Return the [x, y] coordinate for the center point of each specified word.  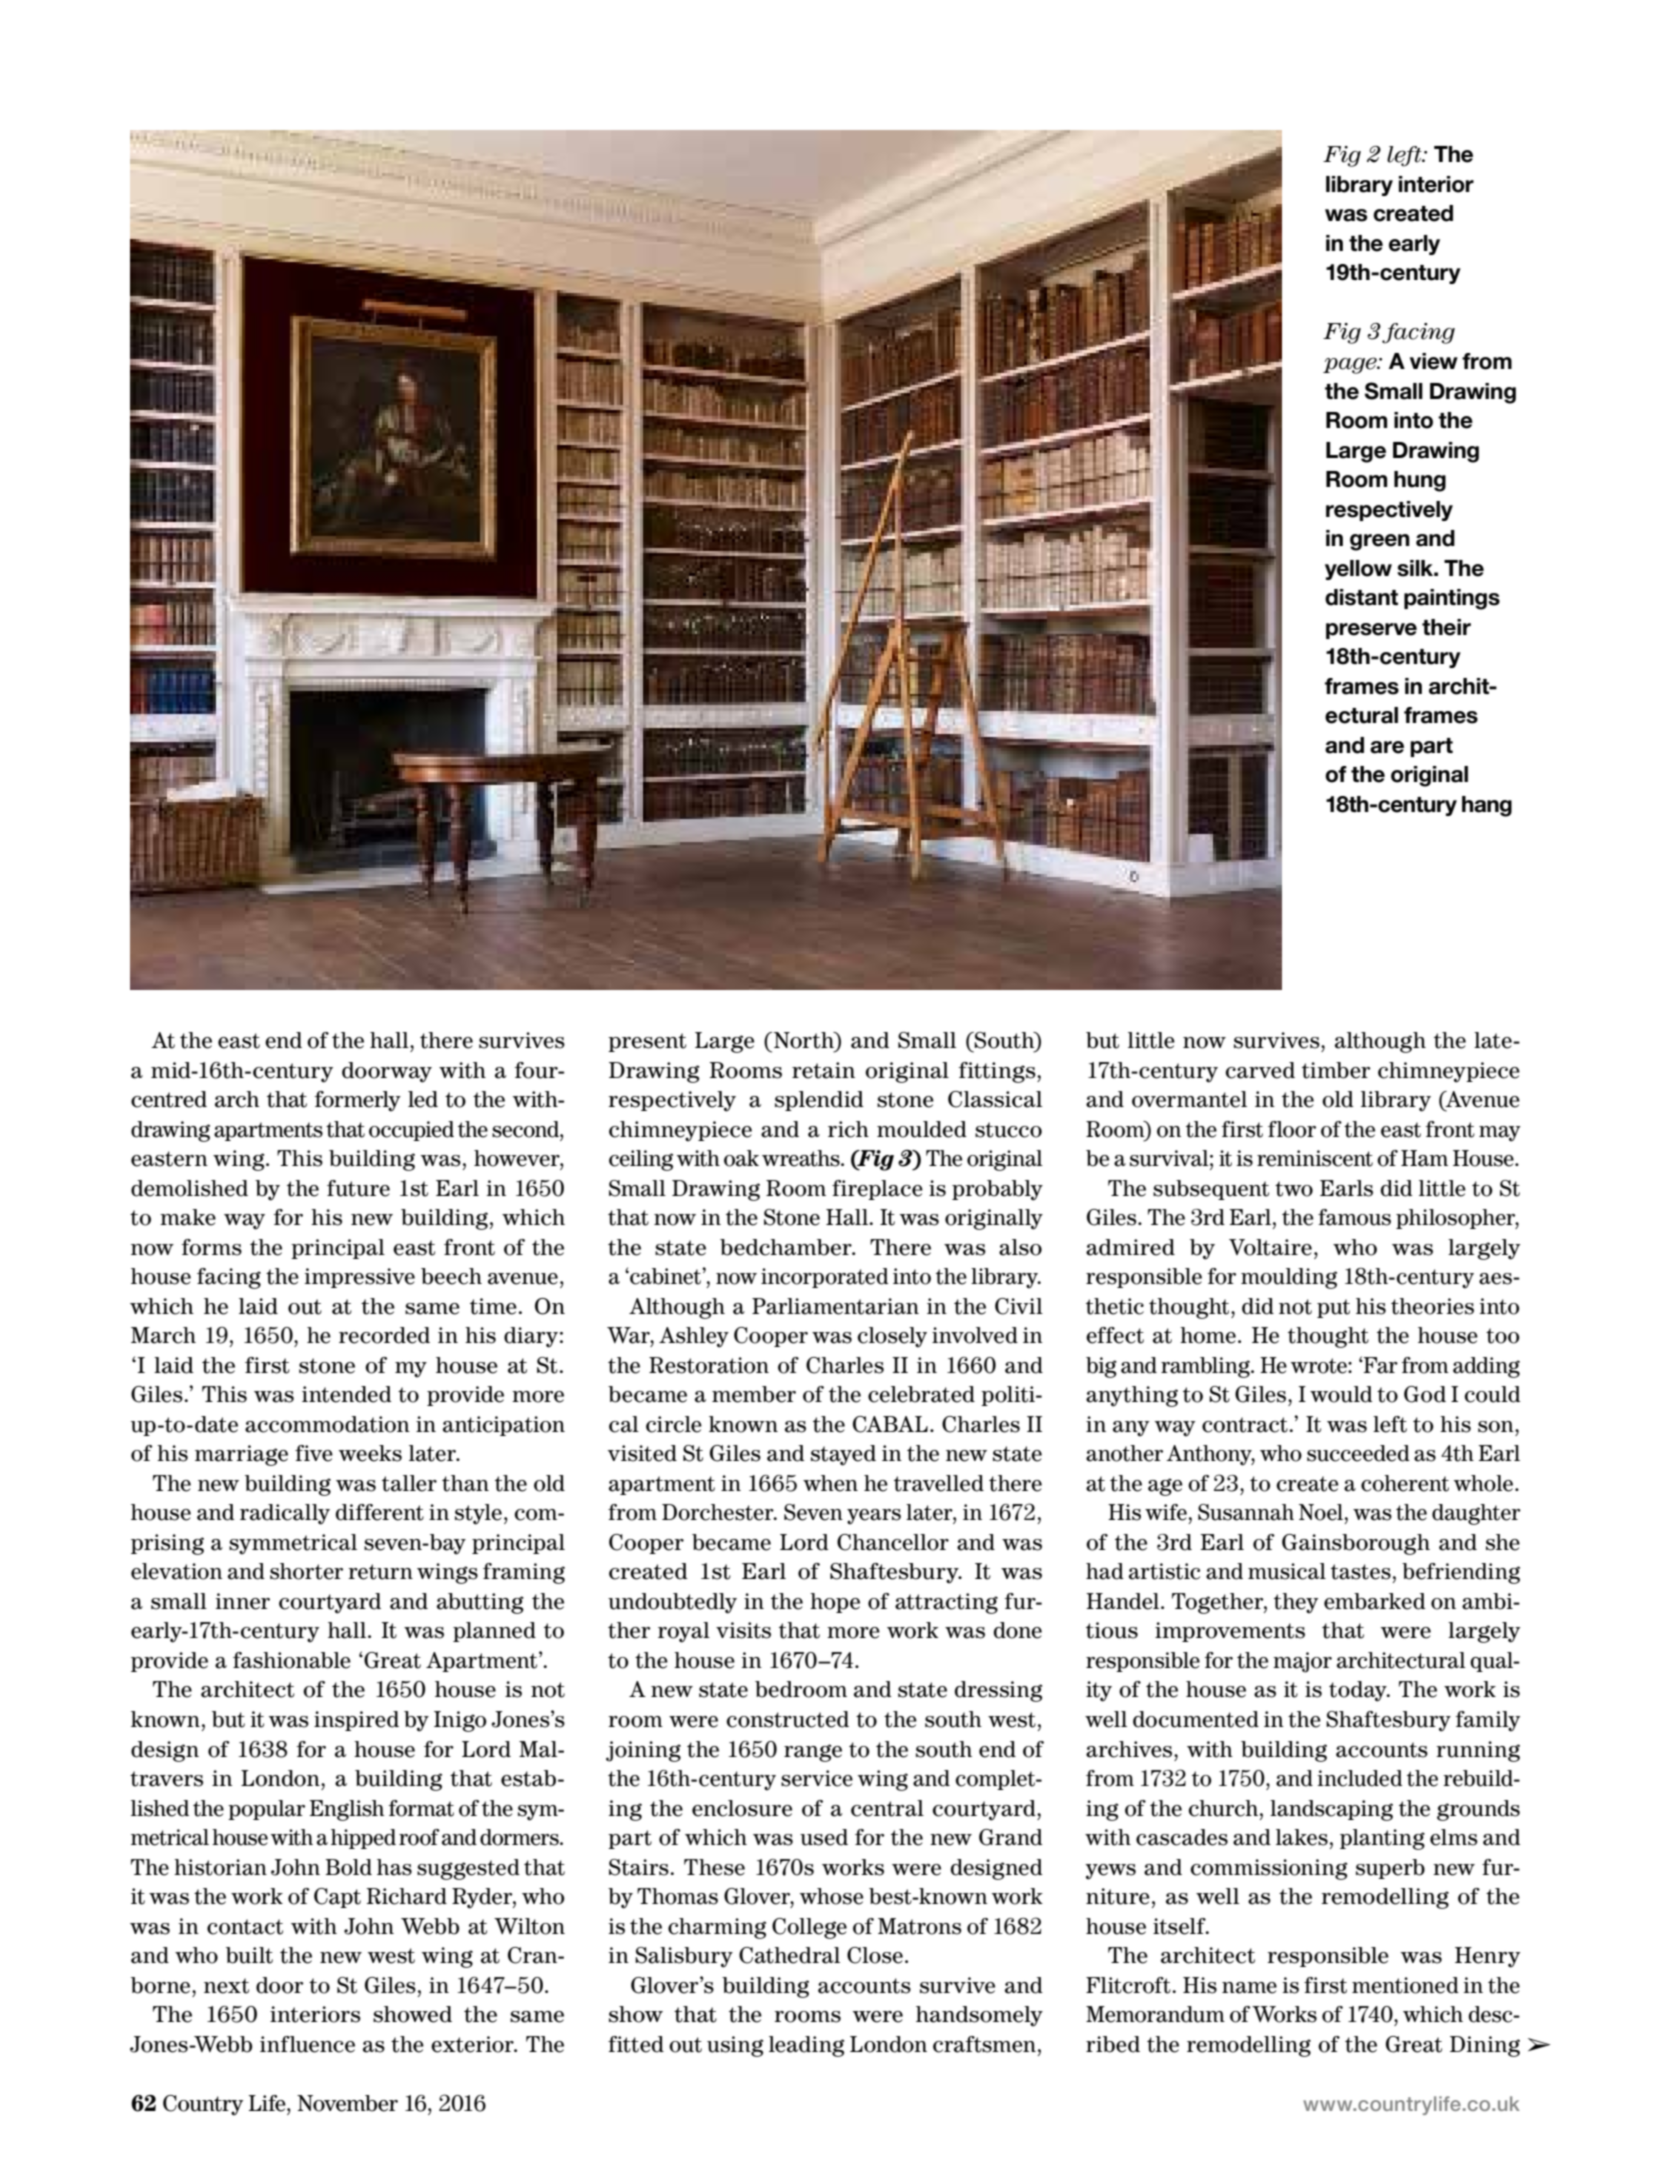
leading [806, 2046]
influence [307, 2044]
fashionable [292, 1660]
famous [1354, 1217]
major [1302, 1662]
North [805, 1040]
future [358, 1188]
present [647, 1042]
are [1387, 747]
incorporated [824, 1278]
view [1434, 361]
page [1351, 365]
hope [835, 1603]
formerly [357, 1101]
